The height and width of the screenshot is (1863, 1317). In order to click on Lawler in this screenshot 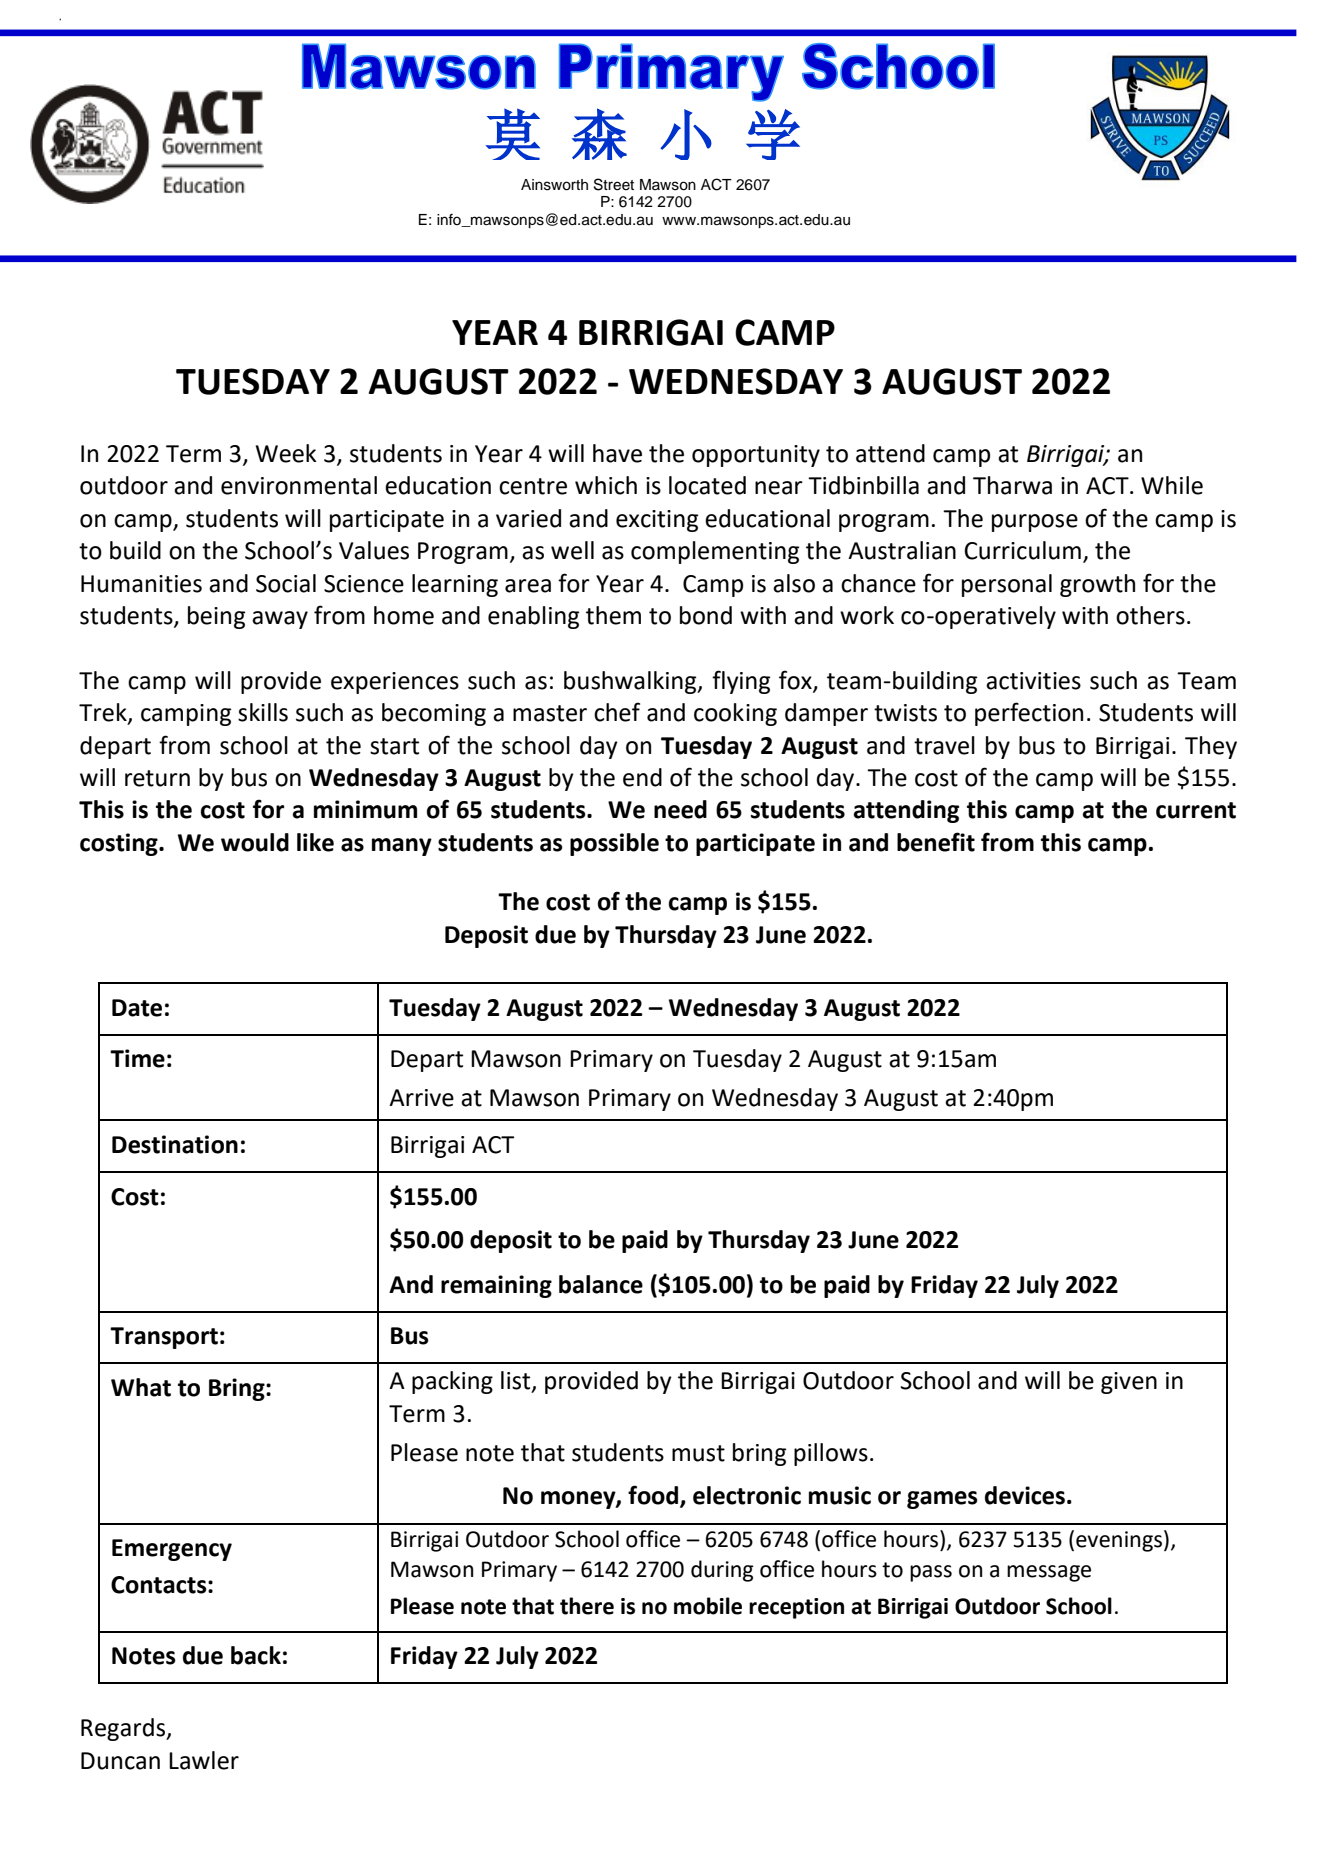, I will do `click(204, 1760)`.
